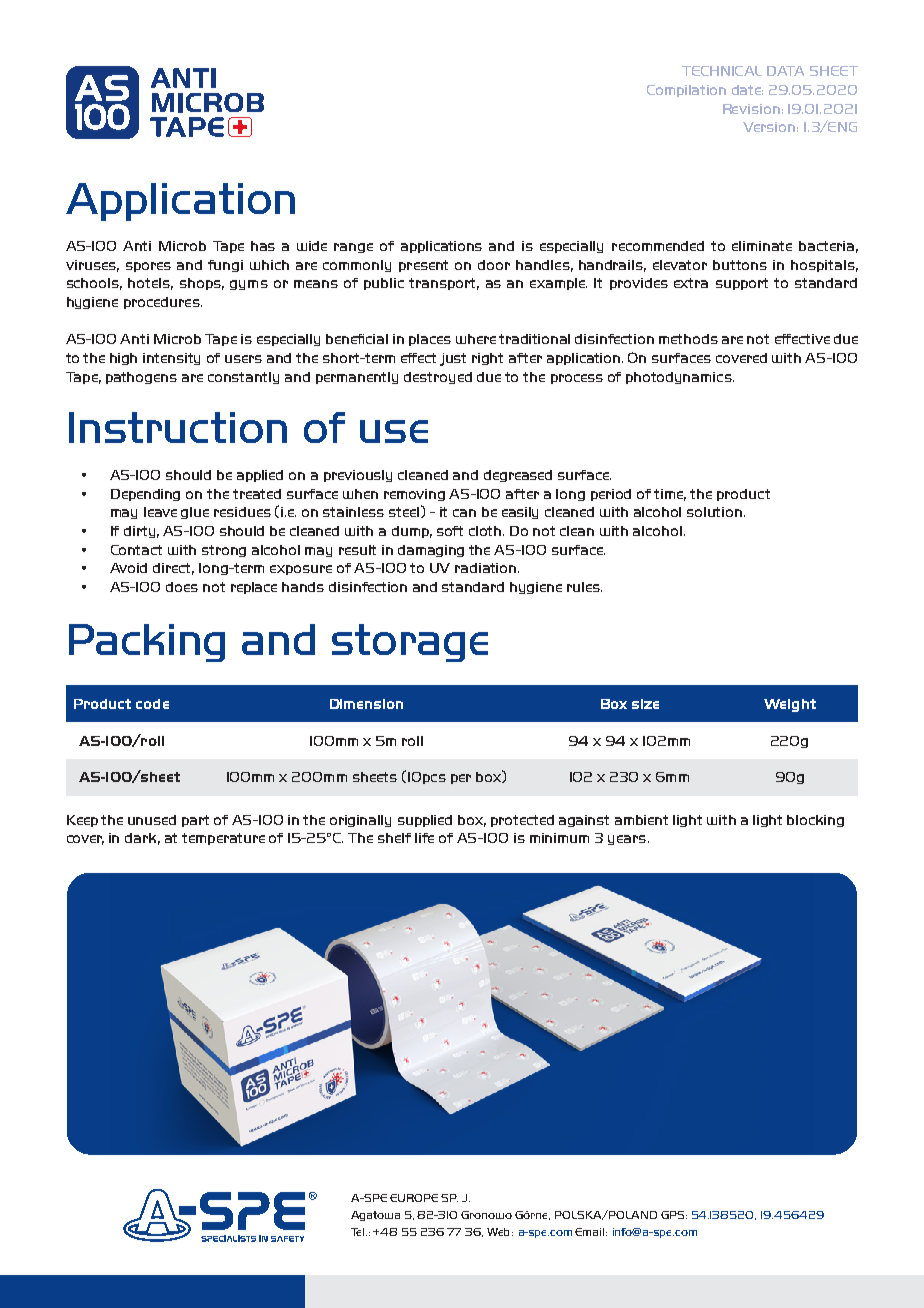 Image resolution: width=924 pixels, height=1308 pixels. Describe the element at coordinates (747, 90) in the screenshot. I see `date` at that location.
